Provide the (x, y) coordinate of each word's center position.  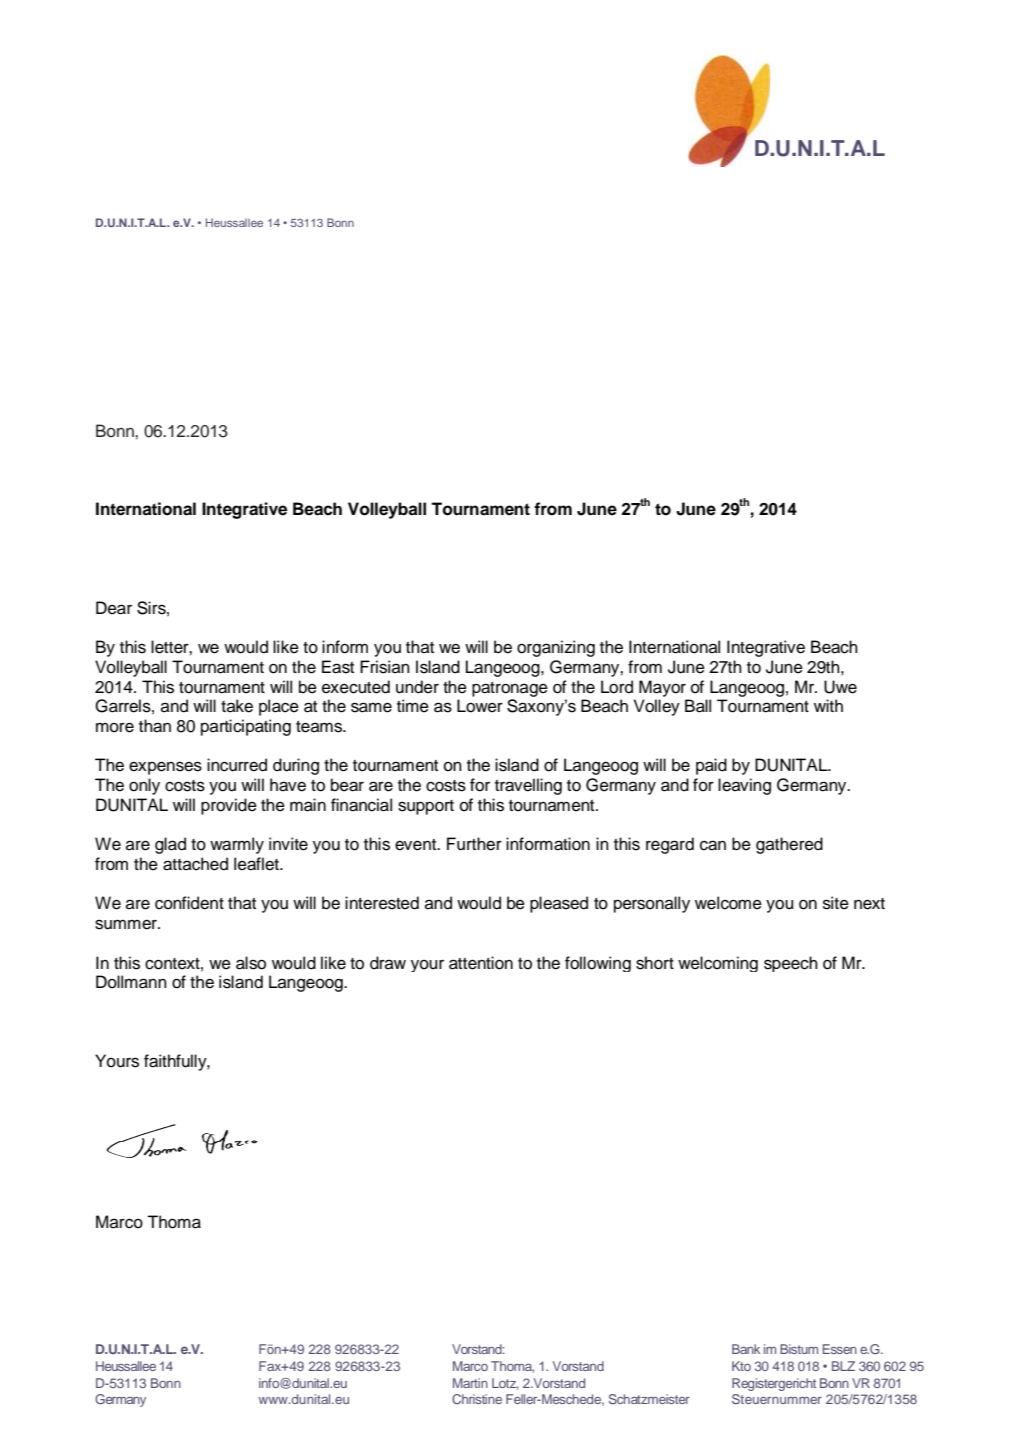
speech (791, 964)
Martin (470, 1383)
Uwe (840, 687)
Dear (114, 608)
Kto (741, 1366)
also (251, 963)
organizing (556, 648)
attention (481, 963)
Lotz (505, 1384)
